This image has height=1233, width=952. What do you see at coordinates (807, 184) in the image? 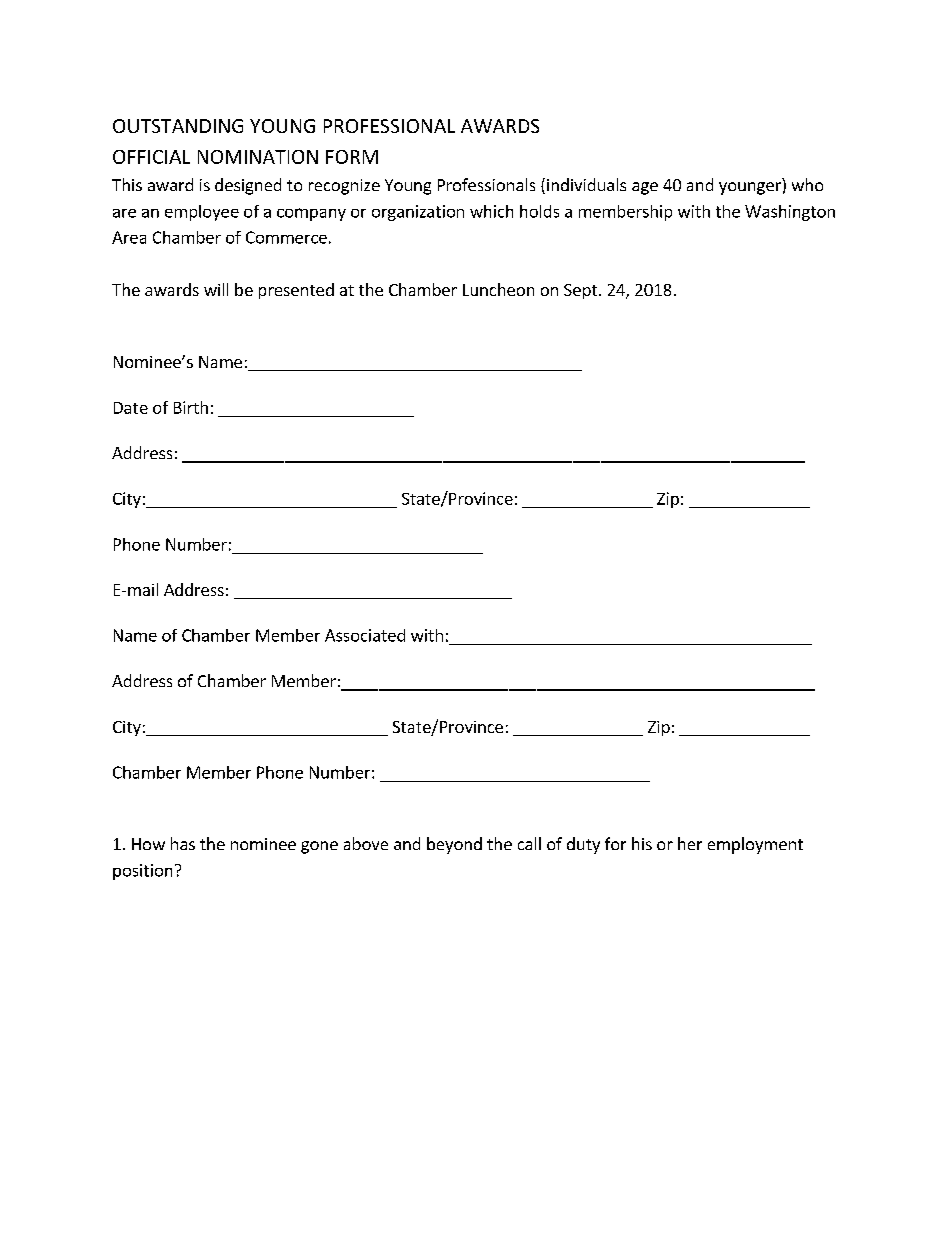
I see `who` at bounding box center [807, 184].
